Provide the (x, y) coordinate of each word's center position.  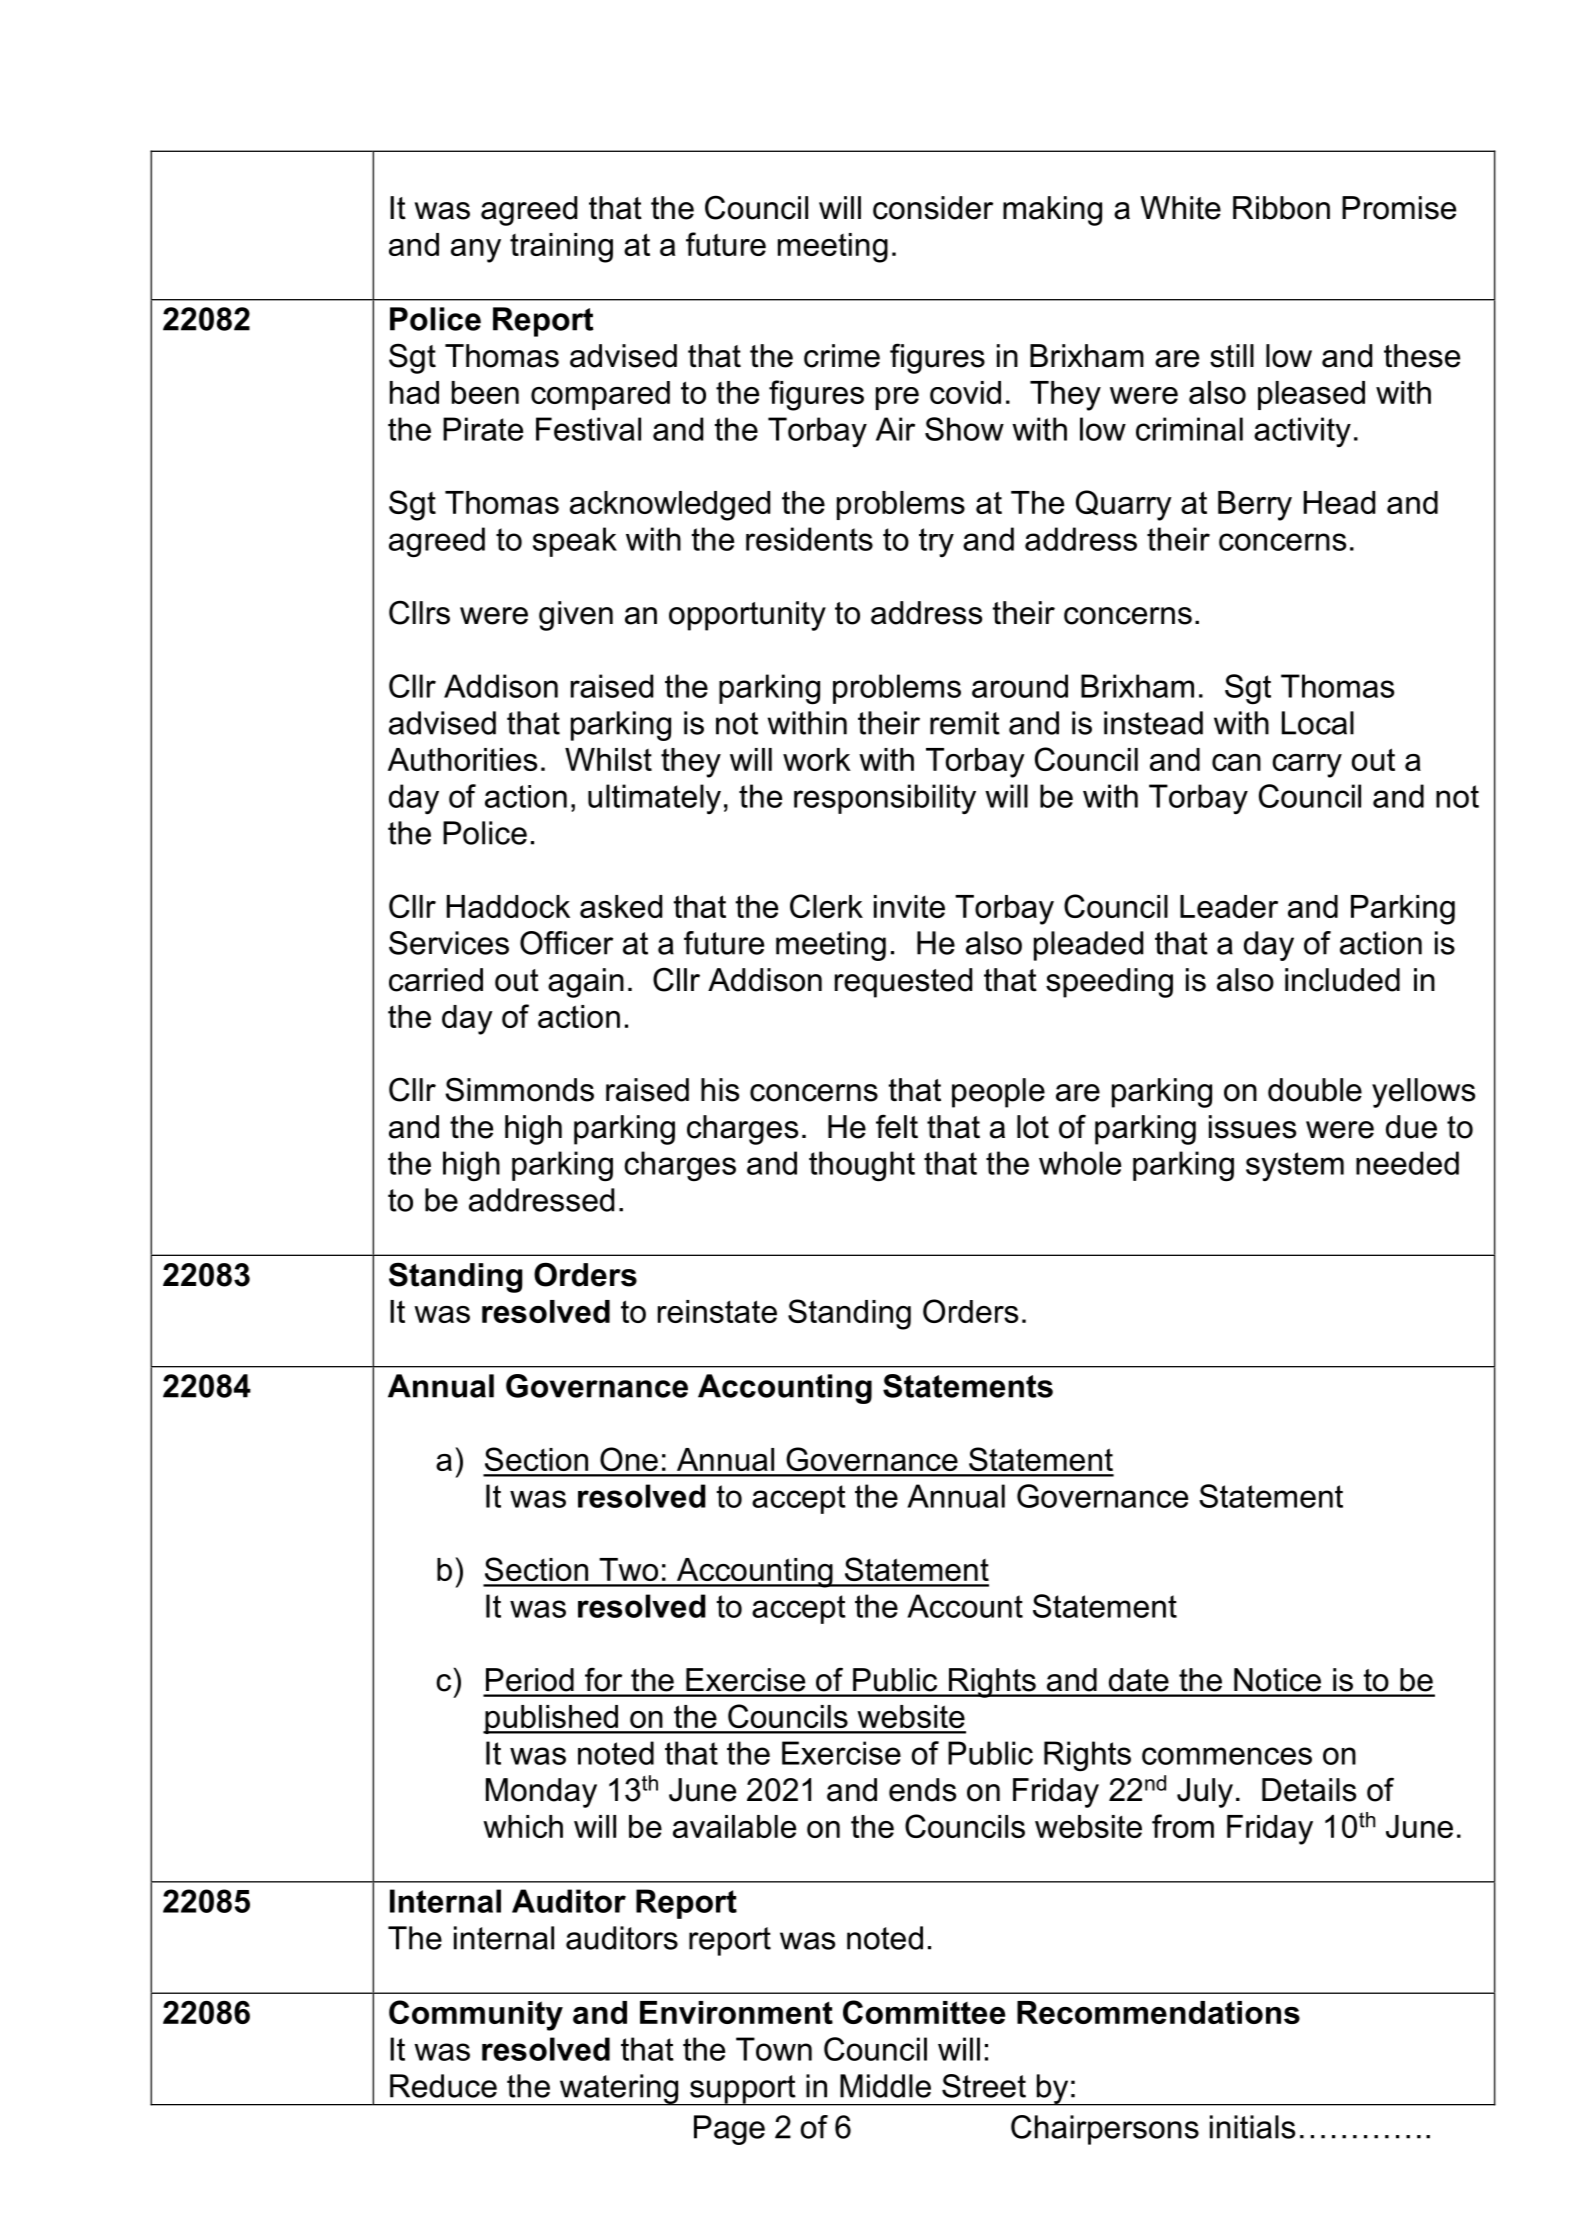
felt (897, 1126)
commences (1227, 1756)
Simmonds (519, 1089)
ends (922, 1790)
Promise (1399, 208)
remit (965, 723)
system (1295, 1166)
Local (1318, 723)
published (551, 1719)
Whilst (608, 759)
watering (619, 2090)
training (561, 248)
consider (933, 208)
